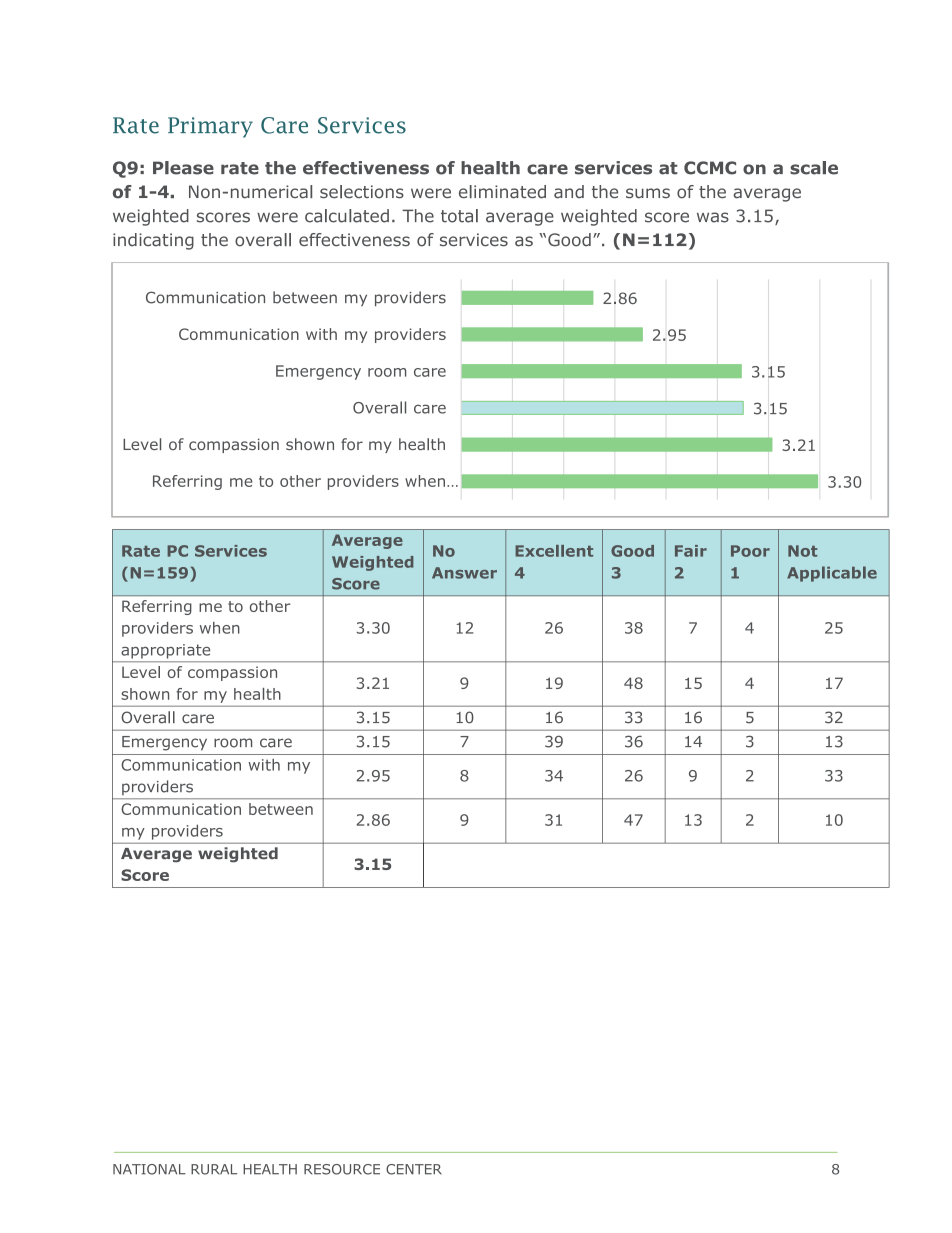  Describe the element at coordinates (502, 192) in the screenshot. I see `eliminated` at that location.
